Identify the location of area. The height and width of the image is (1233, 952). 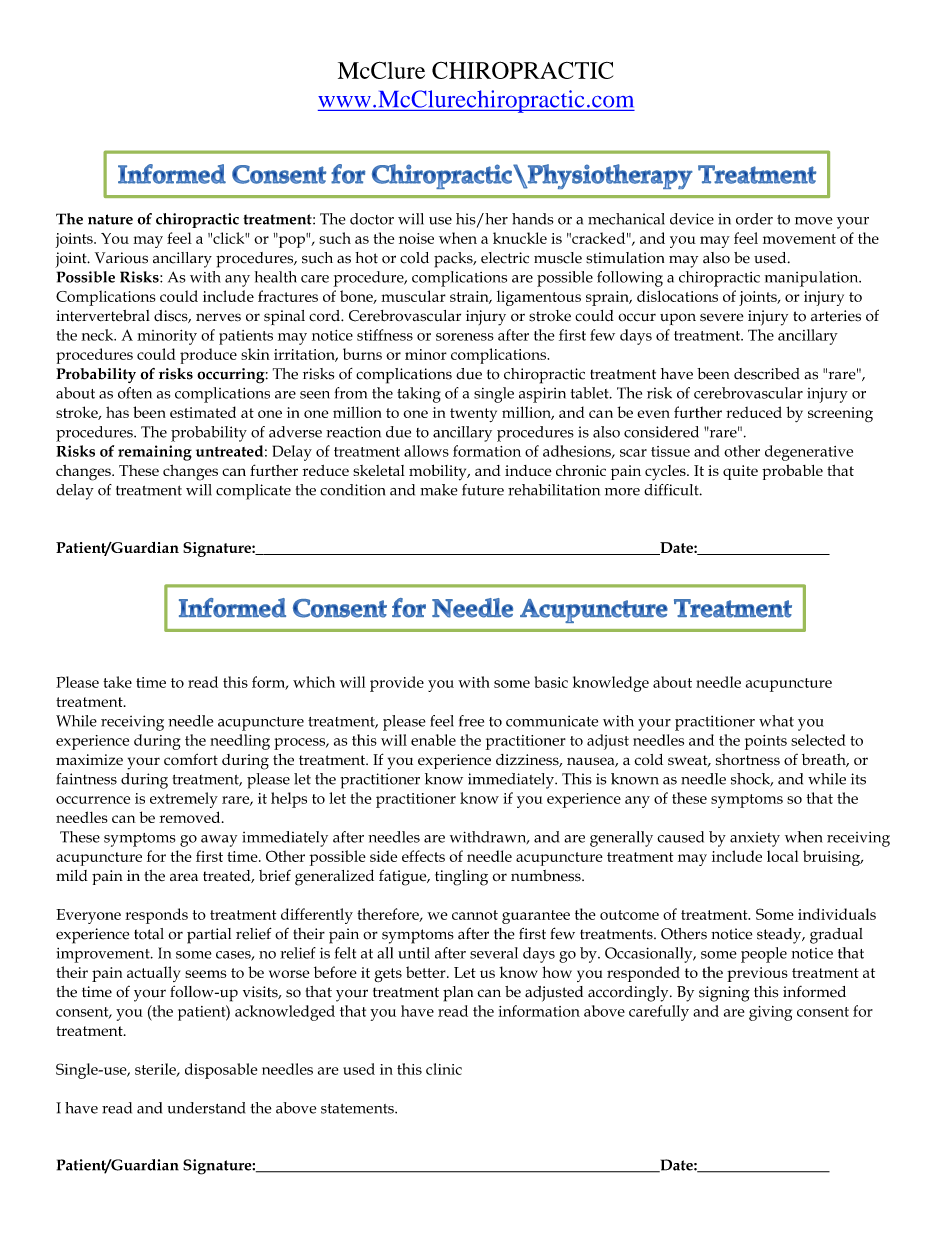
(184, 877).
